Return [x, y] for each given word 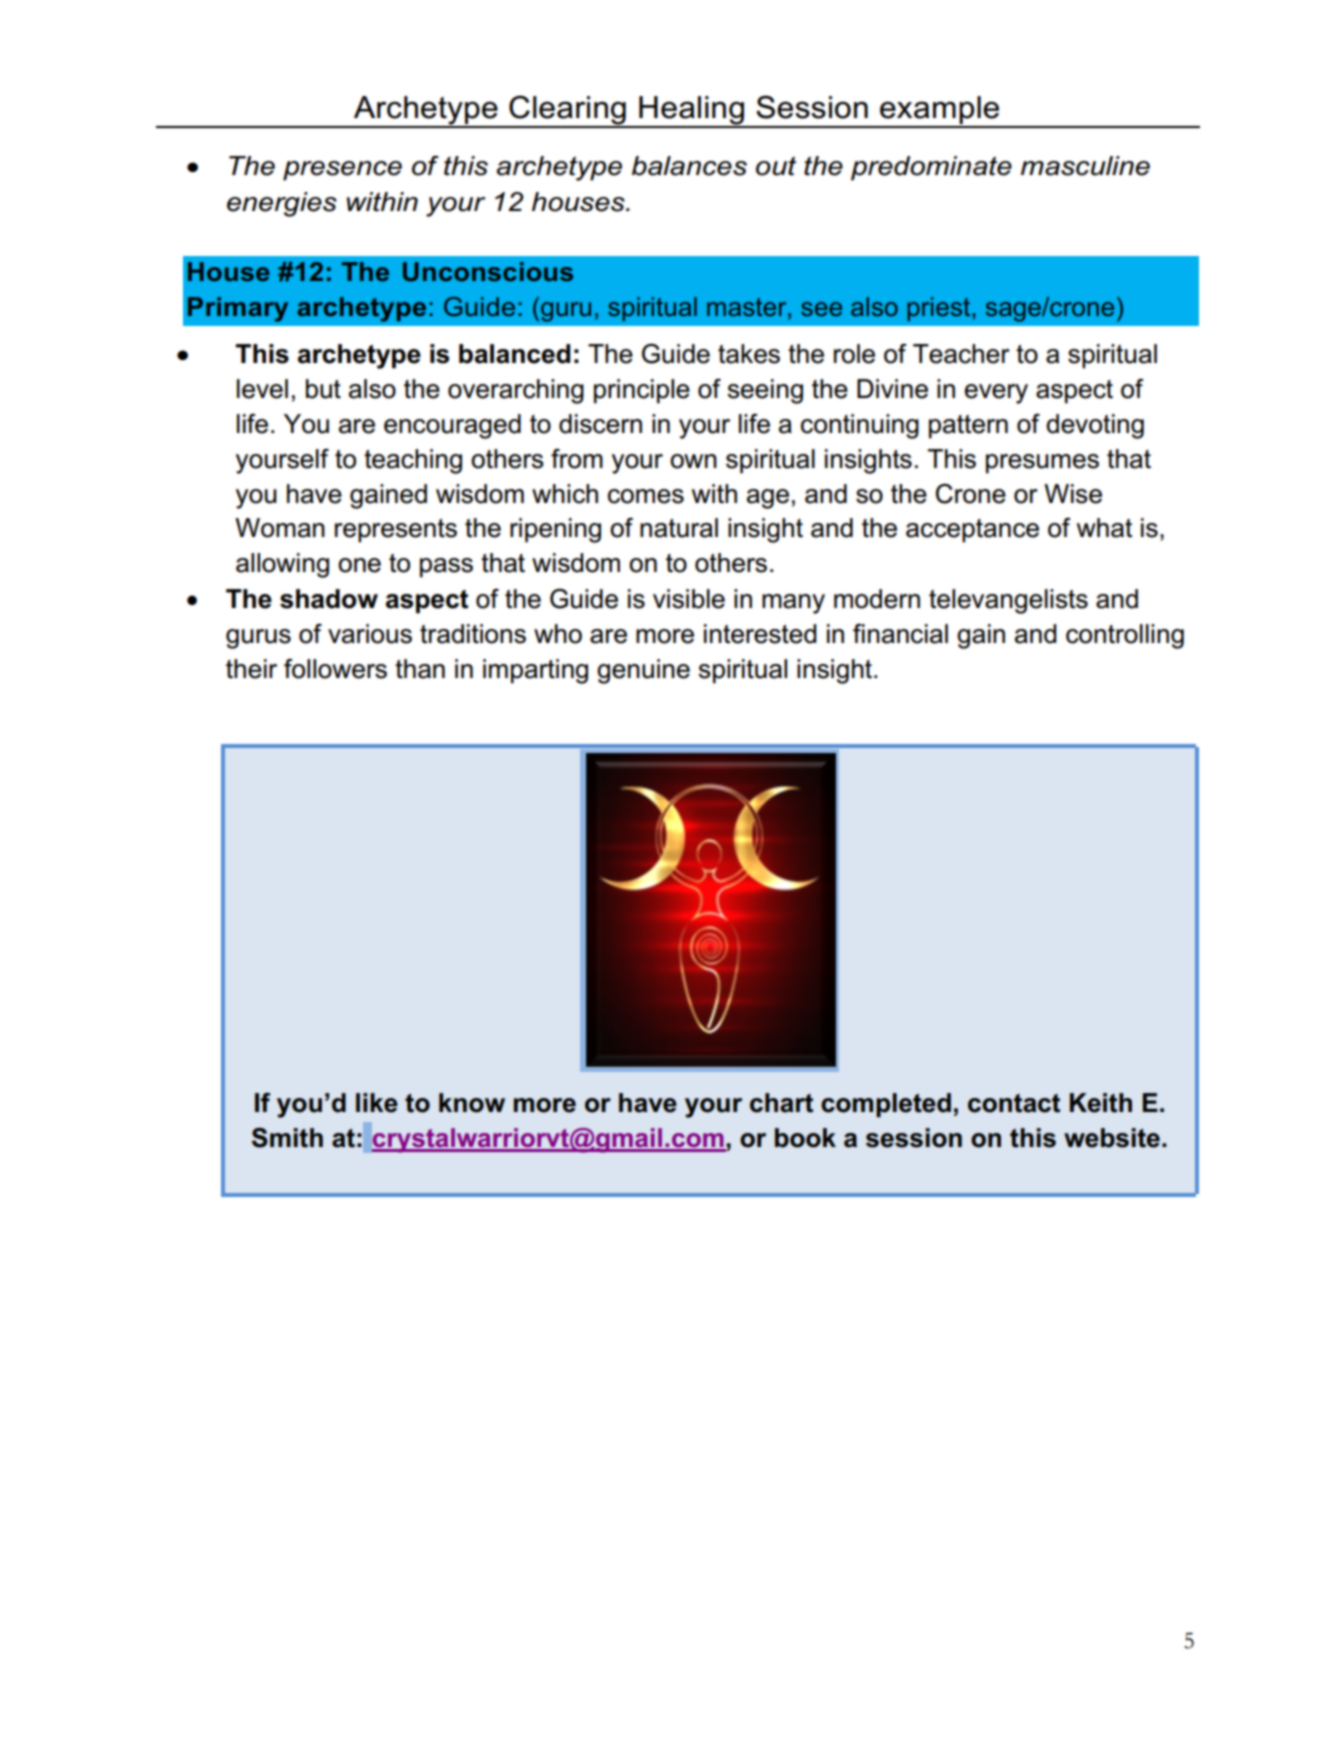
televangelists [1008, 601]
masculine [1085, 166]
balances [689, 166]
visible [689, 599]
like [377, 1103]
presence [342, 171]
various [370, 634]
